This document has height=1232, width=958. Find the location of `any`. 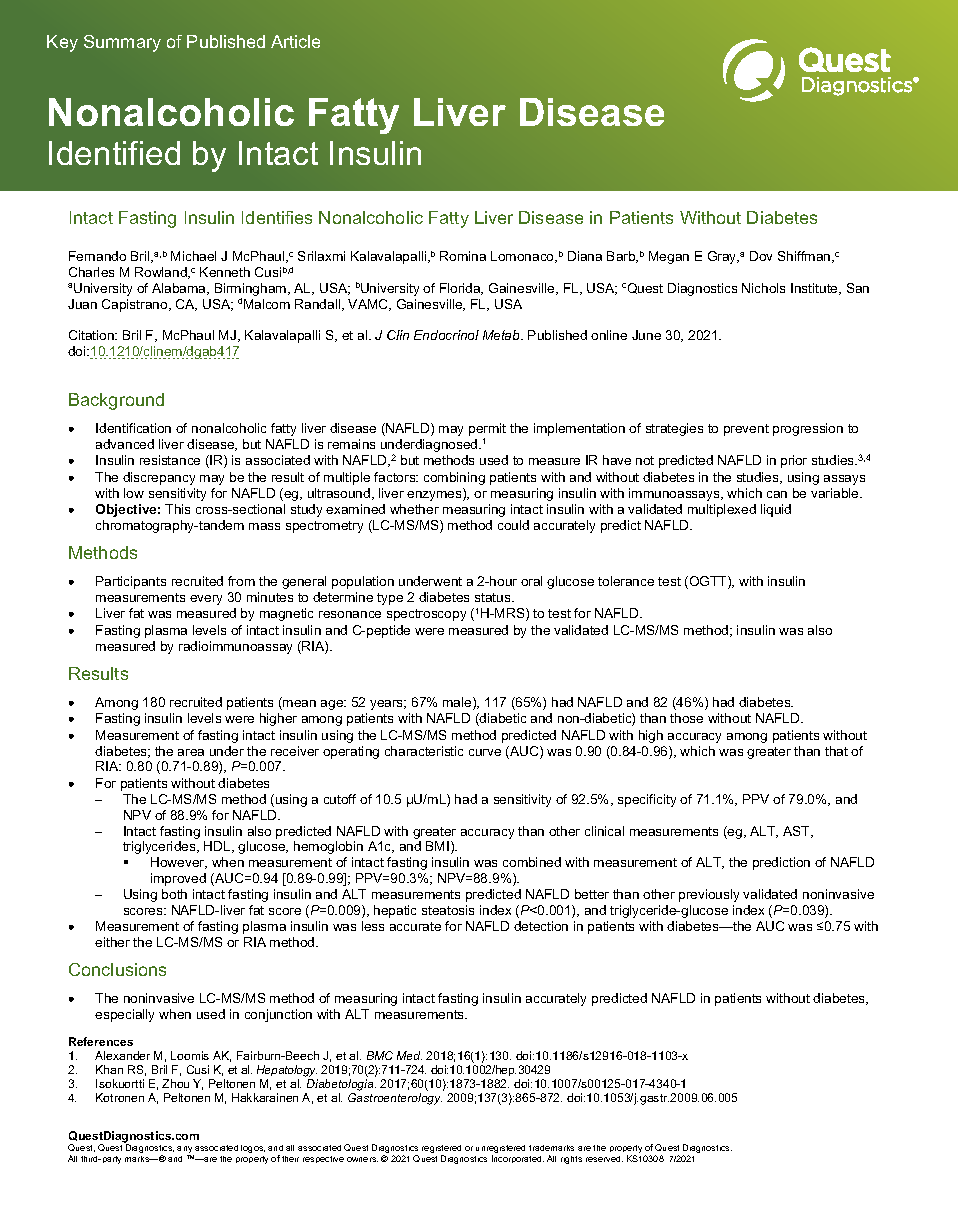

any is located at coordinates (185, 1151).
